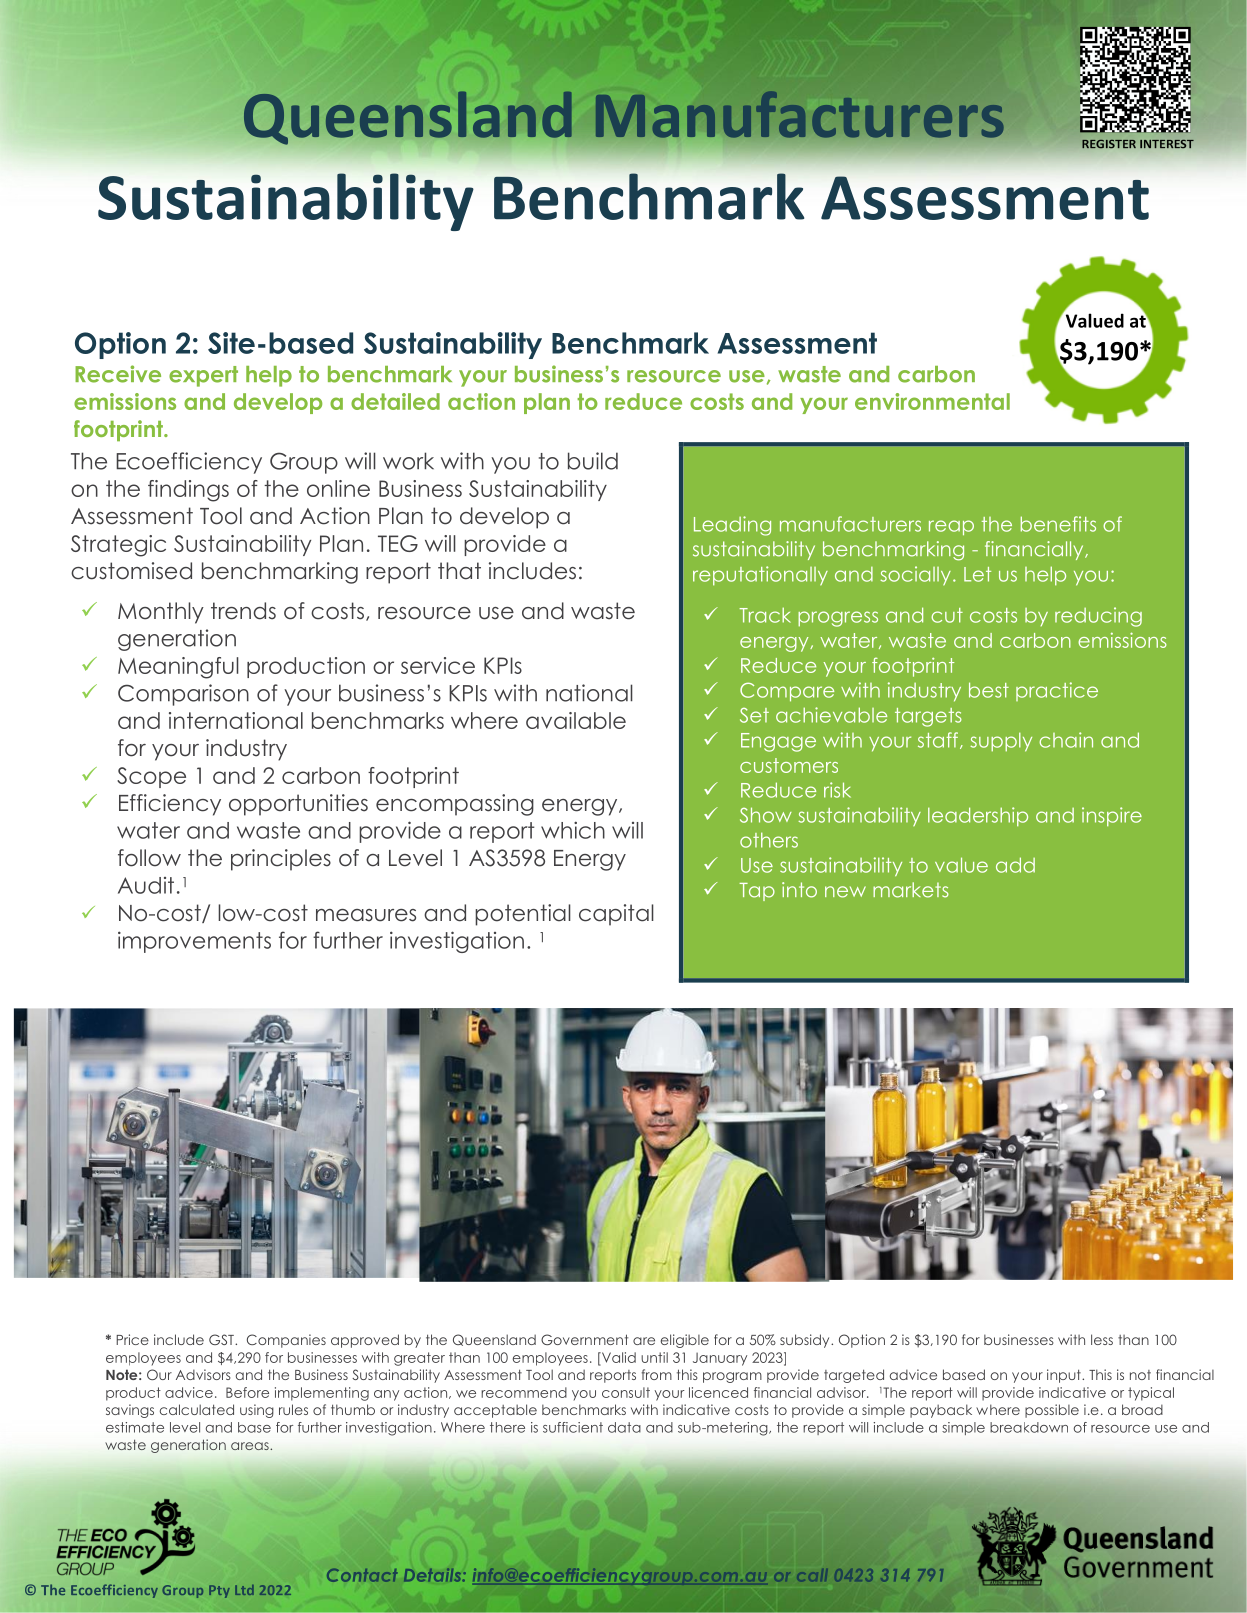 The image size is (1247, 1613). What do you see at coordinates (624, 1427) in the page?
I see `data` at bounding box center [624, 1427].
